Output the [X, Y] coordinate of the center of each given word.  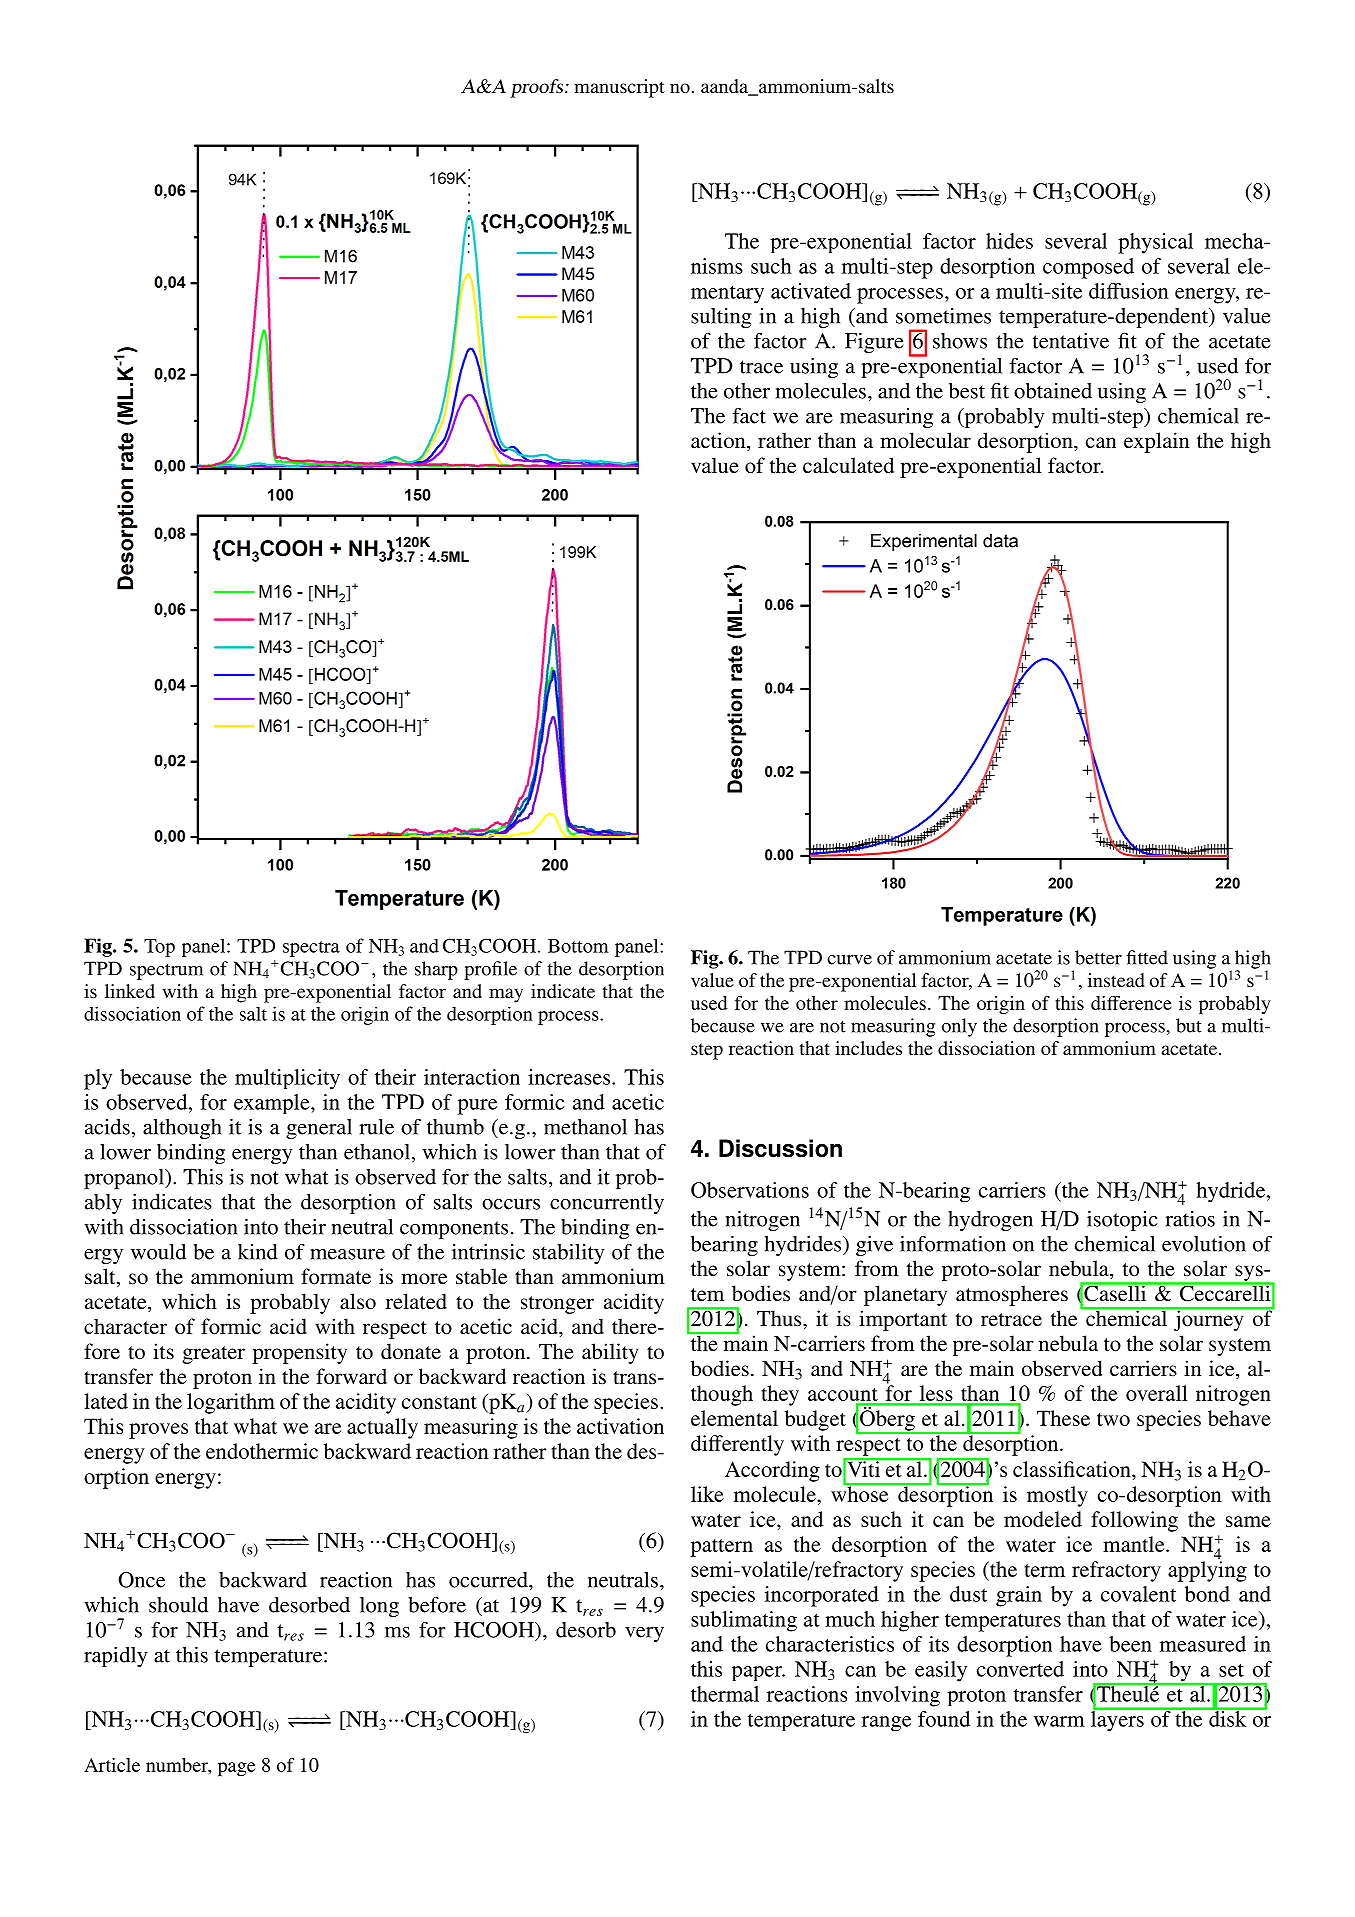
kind [258, 1252]
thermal [725, 1694]
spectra [311, 949]
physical [1155, 243]
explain [1157, 442]
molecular [925, 440]
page [236, 1769]
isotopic [1122, 1221]
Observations [750, 1190]
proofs [538, 88]
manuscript [619, 88]
